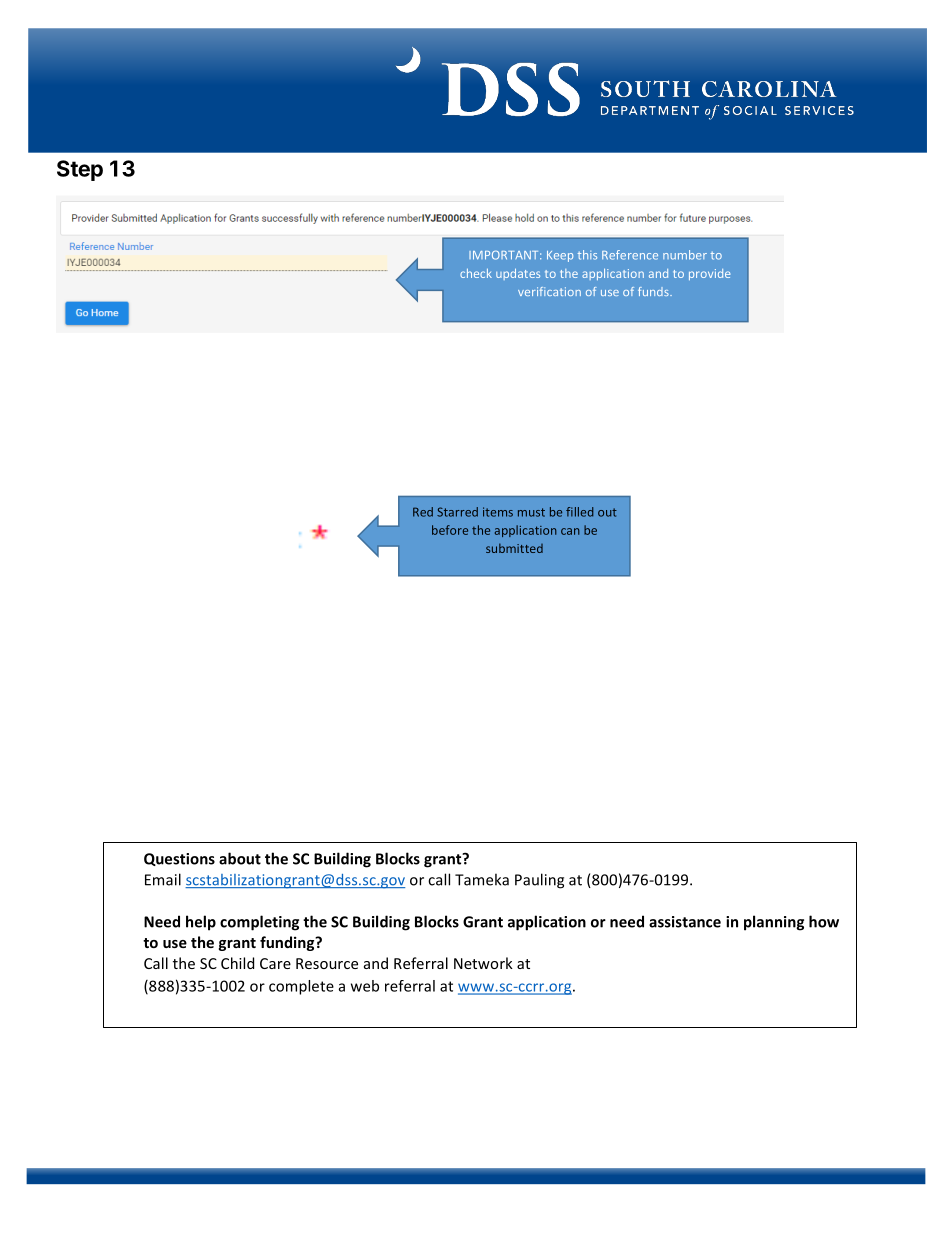 This image has width=952, height=1233. What do you see at coordinates (514, 548) in the image?
I see `submitted` at bounding box center [514, 548].
